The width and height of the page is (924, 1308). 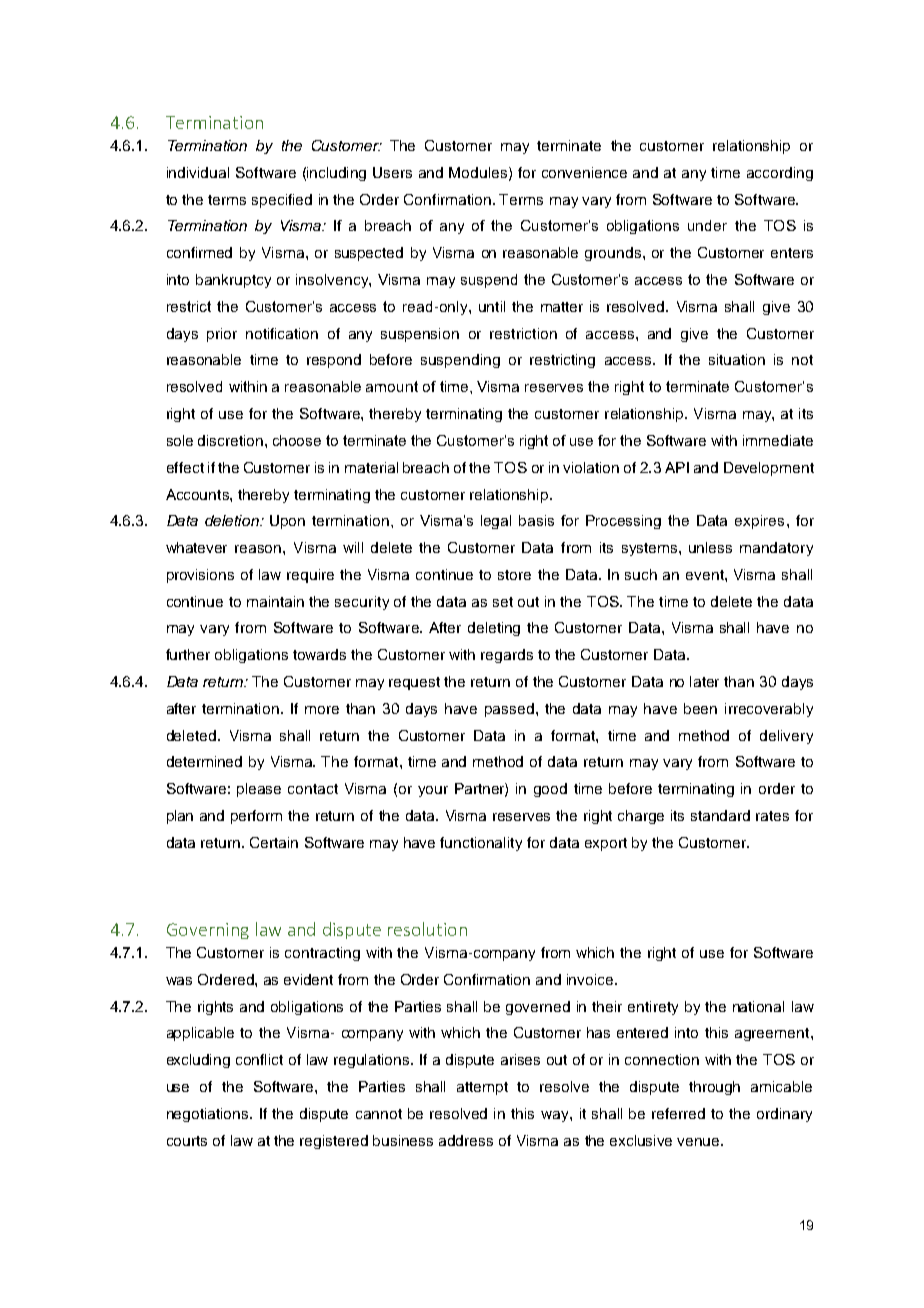 I want to click on Users, so click(x=392, y=172).
